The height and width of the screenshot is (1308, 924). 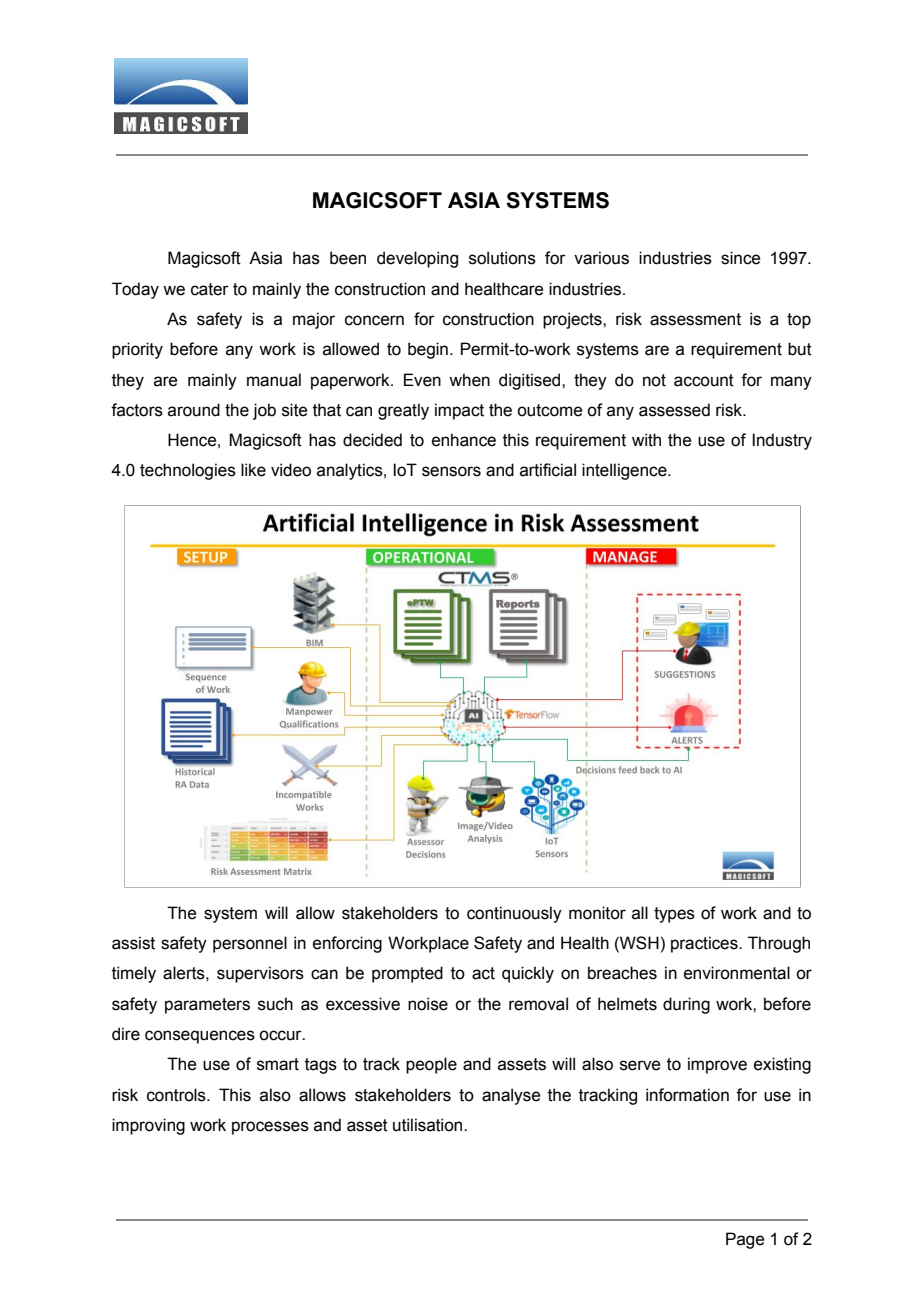 I want to click on parameters, so click(x=207, y=1006).
